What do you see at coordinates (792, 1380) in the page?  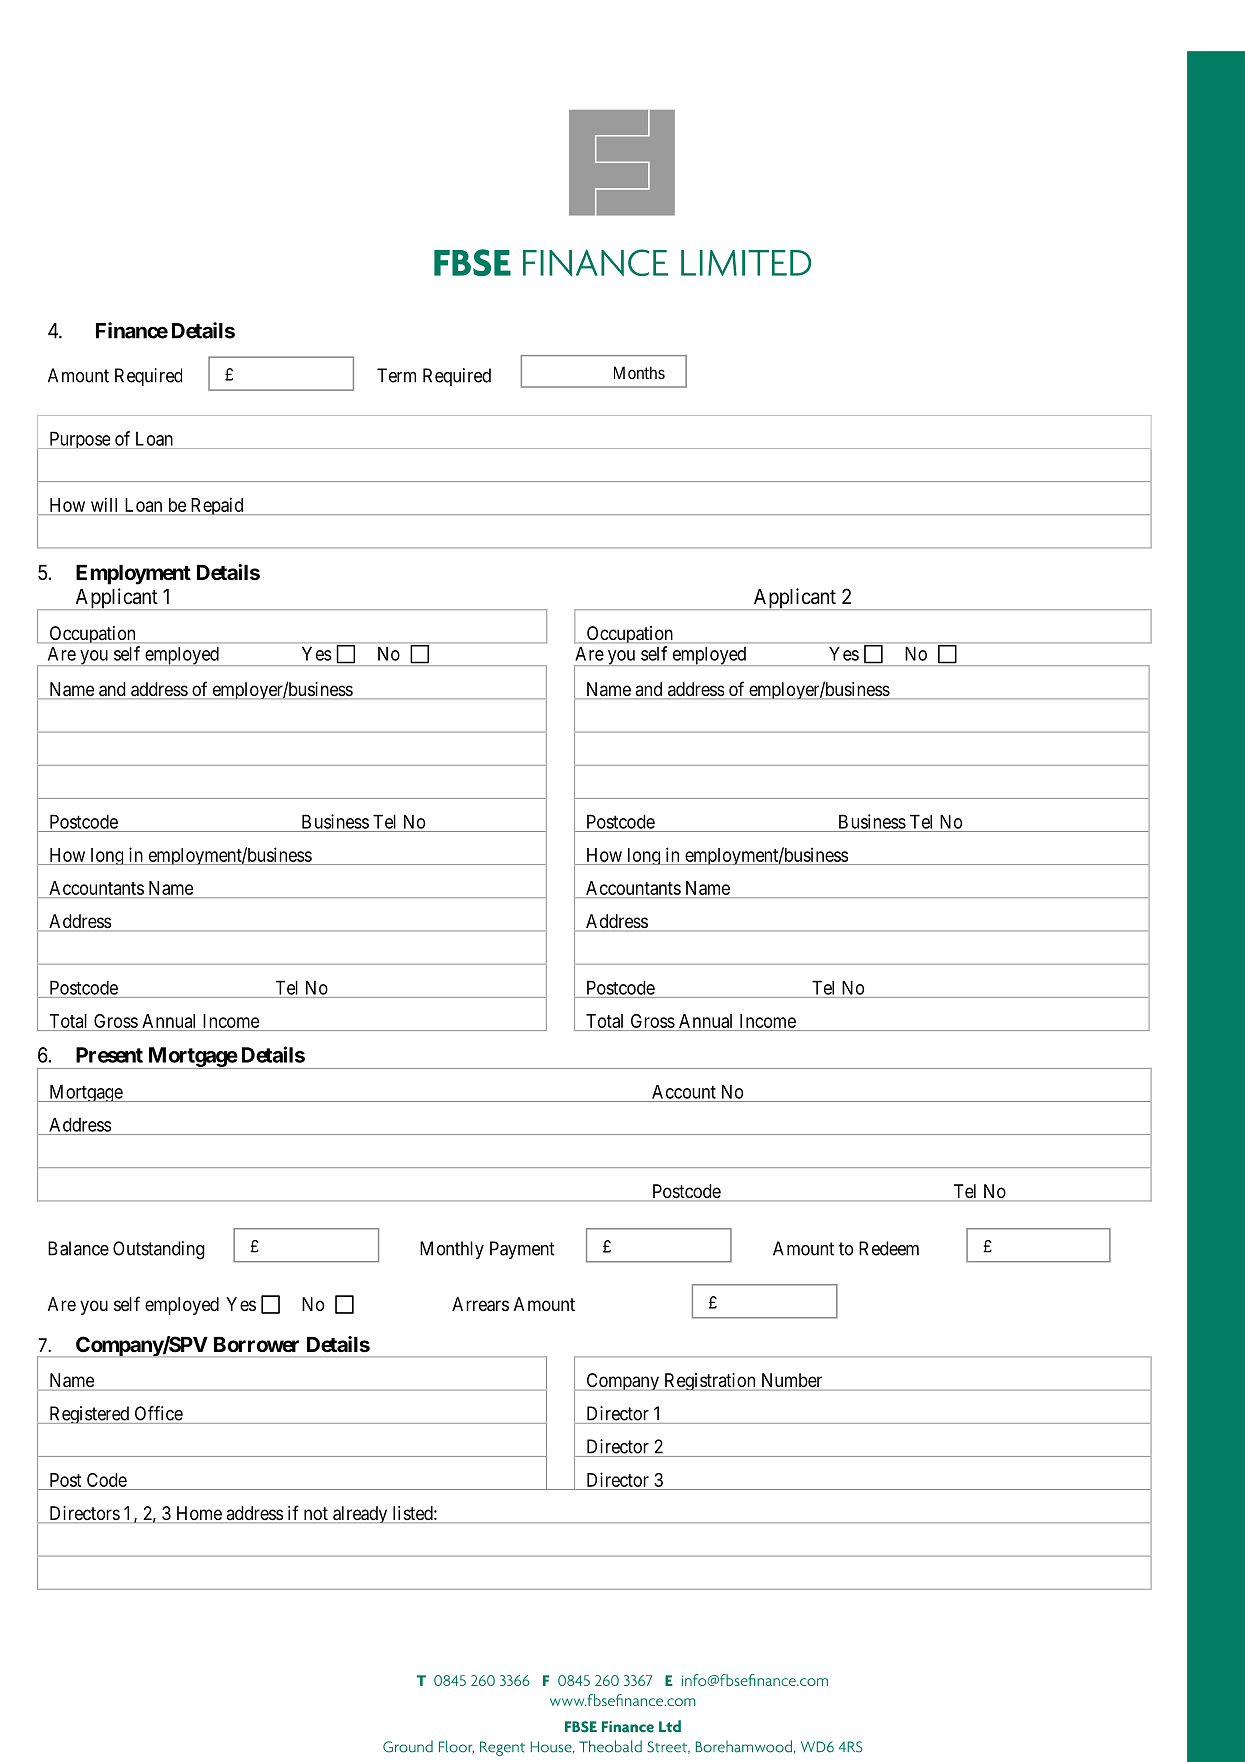 I see `Number` at bounding box center [792, 1380].
